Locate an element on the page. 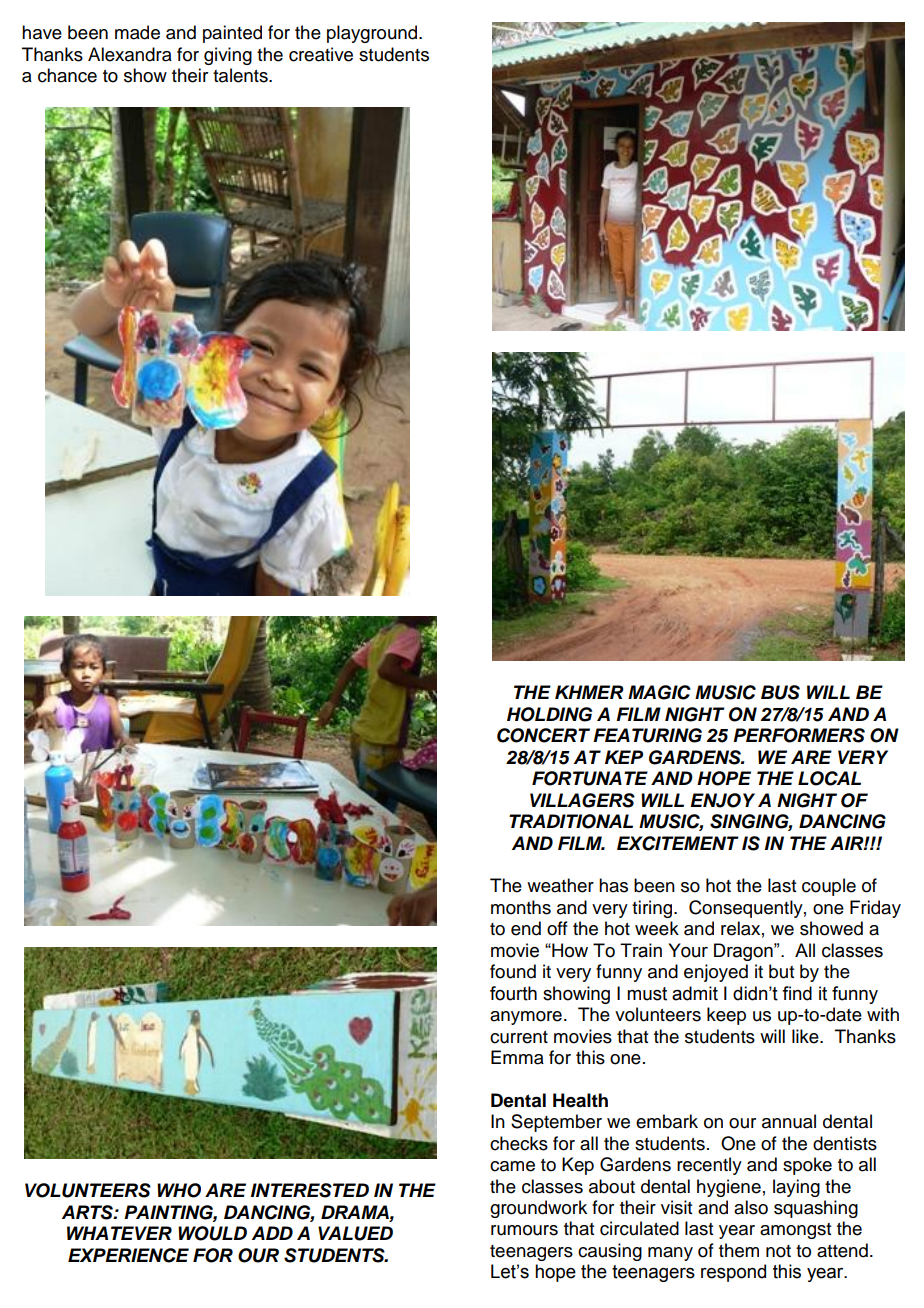  months is located at coordinates (521, 907).
